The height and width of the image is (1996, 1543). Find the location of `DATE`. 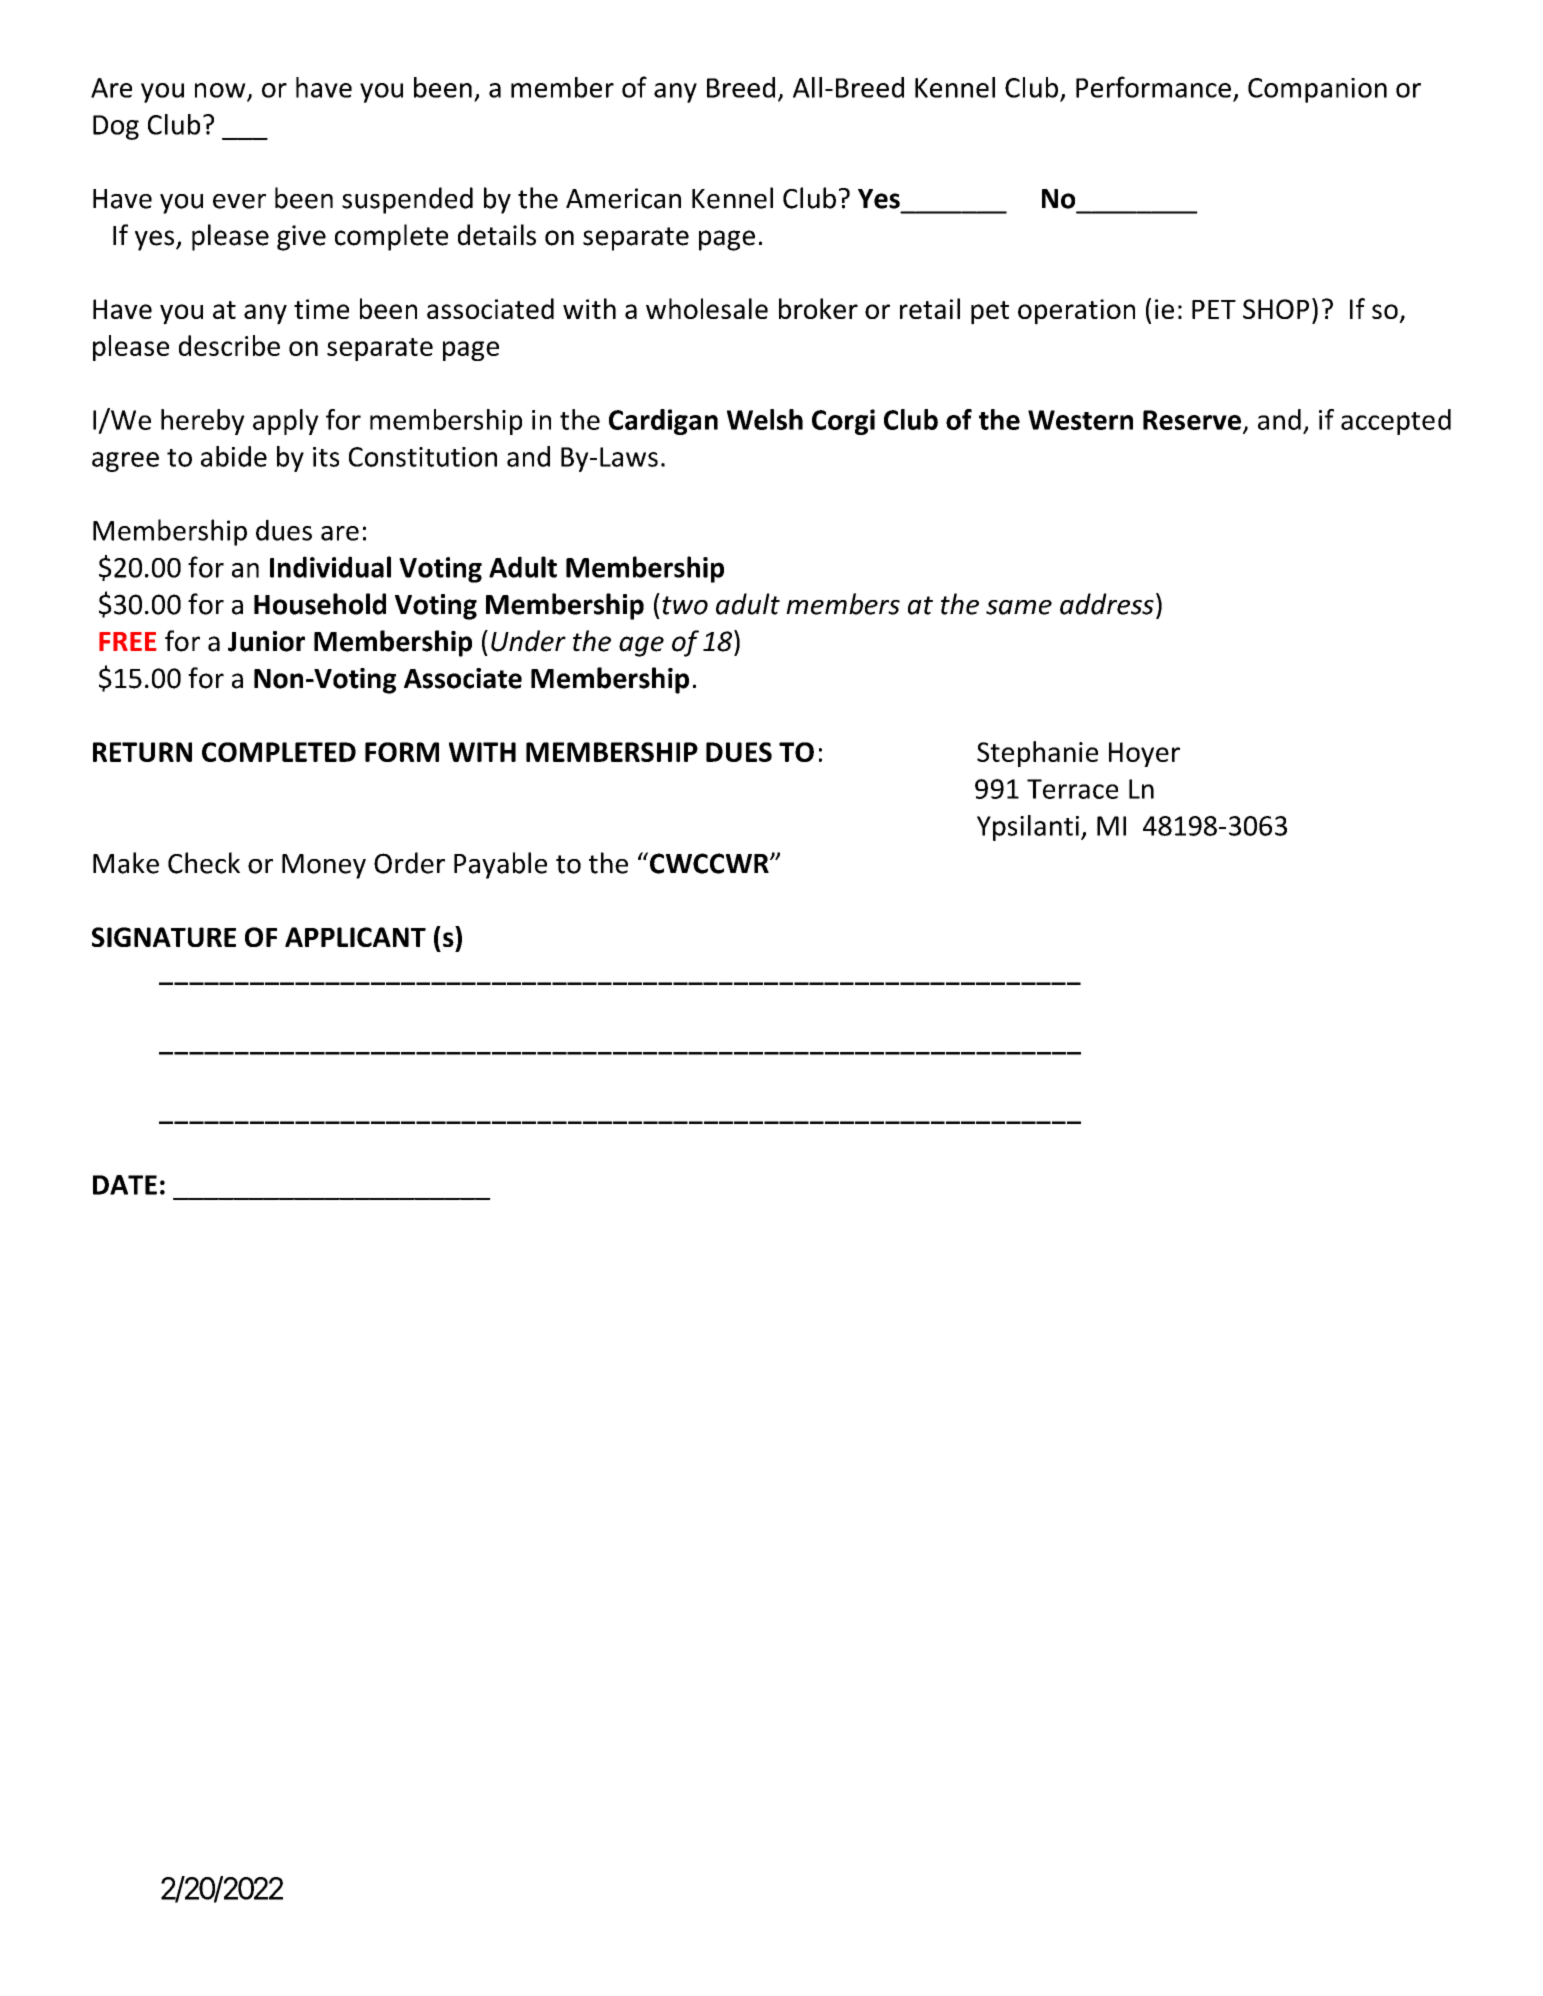

DATE is located at coordinates (125, 1185).
